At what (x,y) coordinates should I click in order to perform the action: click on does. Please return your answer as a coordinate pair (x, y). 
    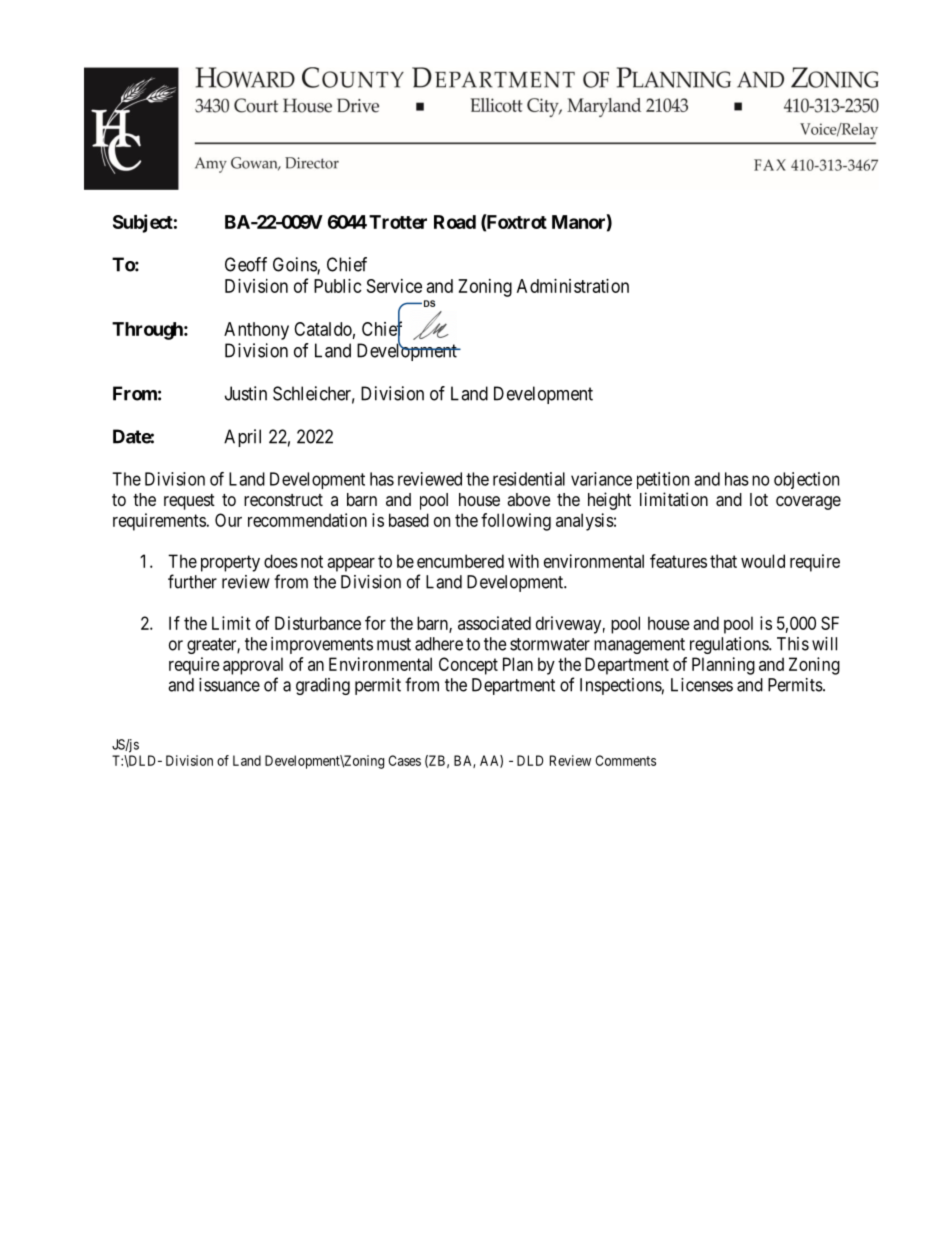
    Looking at the image, I should click on (281, 561).
